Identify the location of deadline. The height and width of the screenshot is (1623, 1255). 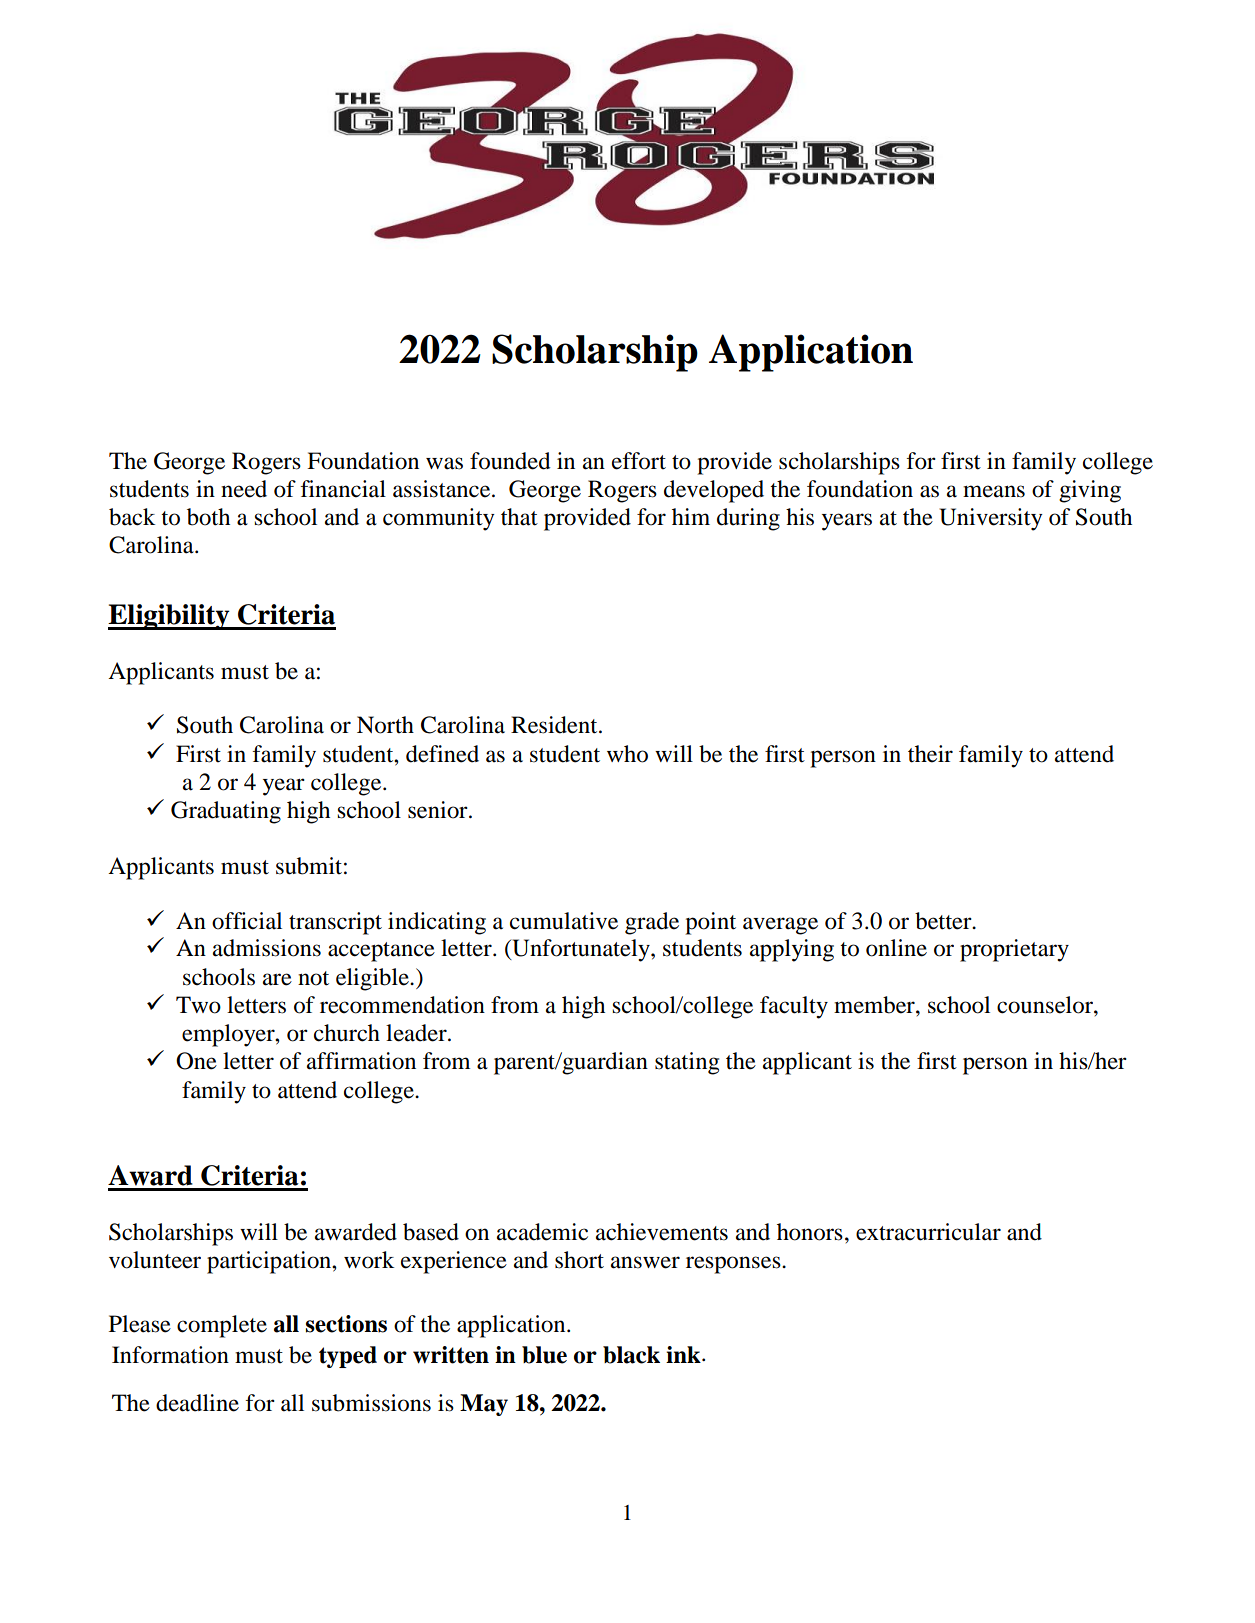
(197, 1403).
